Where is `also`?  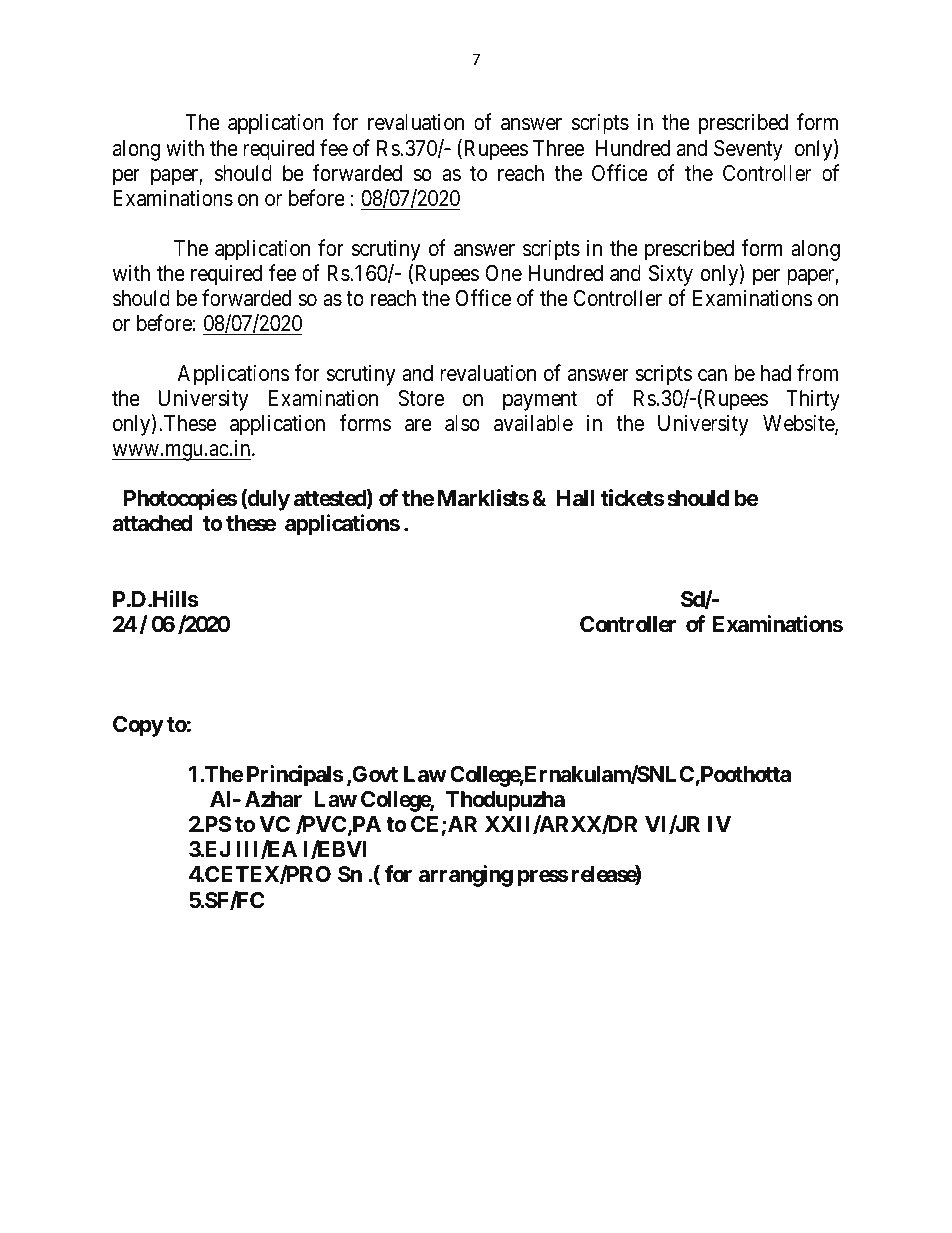 also is located at coordinates (462, 423).
